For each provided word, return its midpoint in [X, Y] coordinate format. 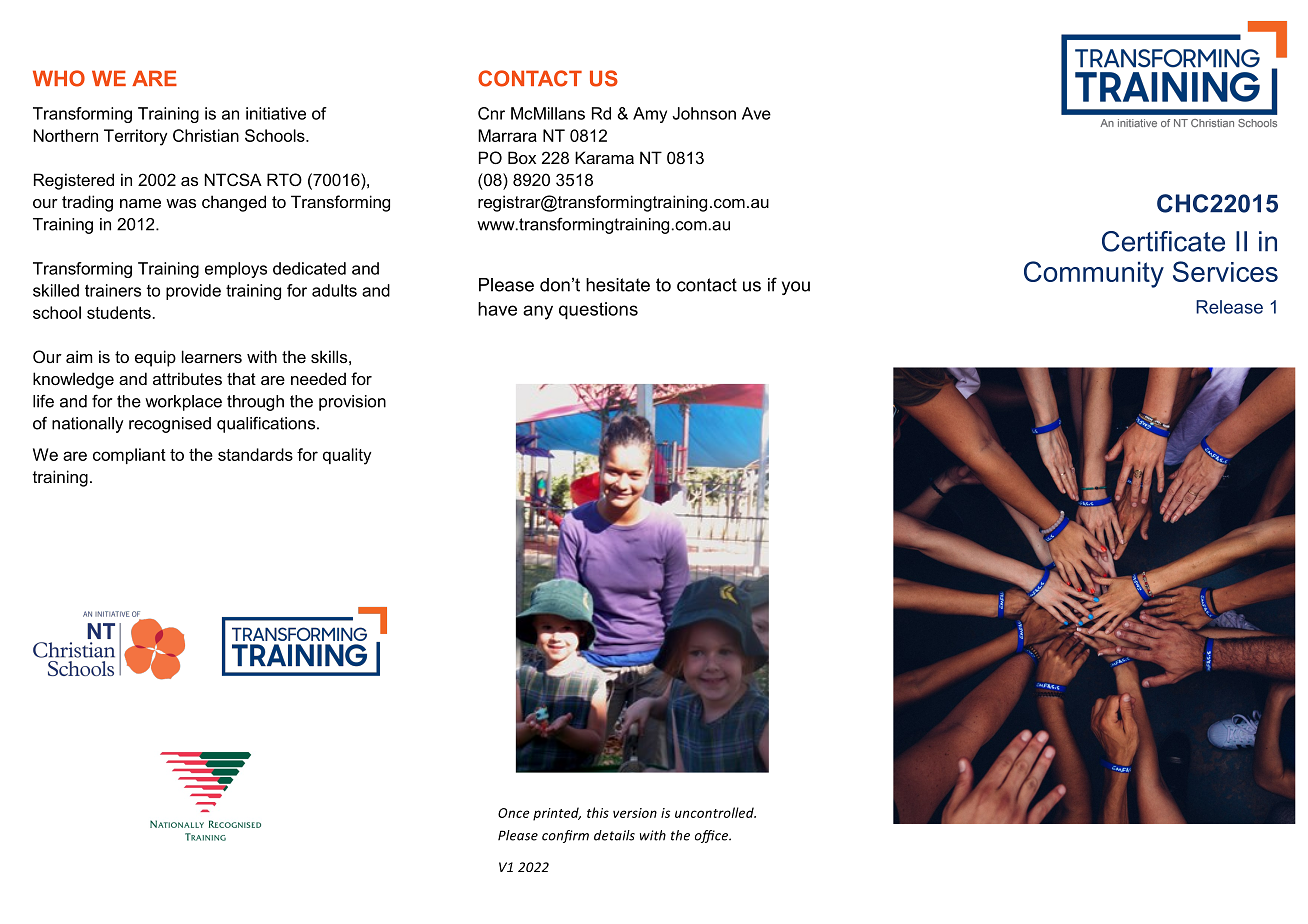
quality [347, 456]
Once [514, 813]
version [635, 813]
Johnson [704, 113]
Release [1229, 307]
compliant [129, 456]
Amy [650, 115]
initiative [276, 113]
